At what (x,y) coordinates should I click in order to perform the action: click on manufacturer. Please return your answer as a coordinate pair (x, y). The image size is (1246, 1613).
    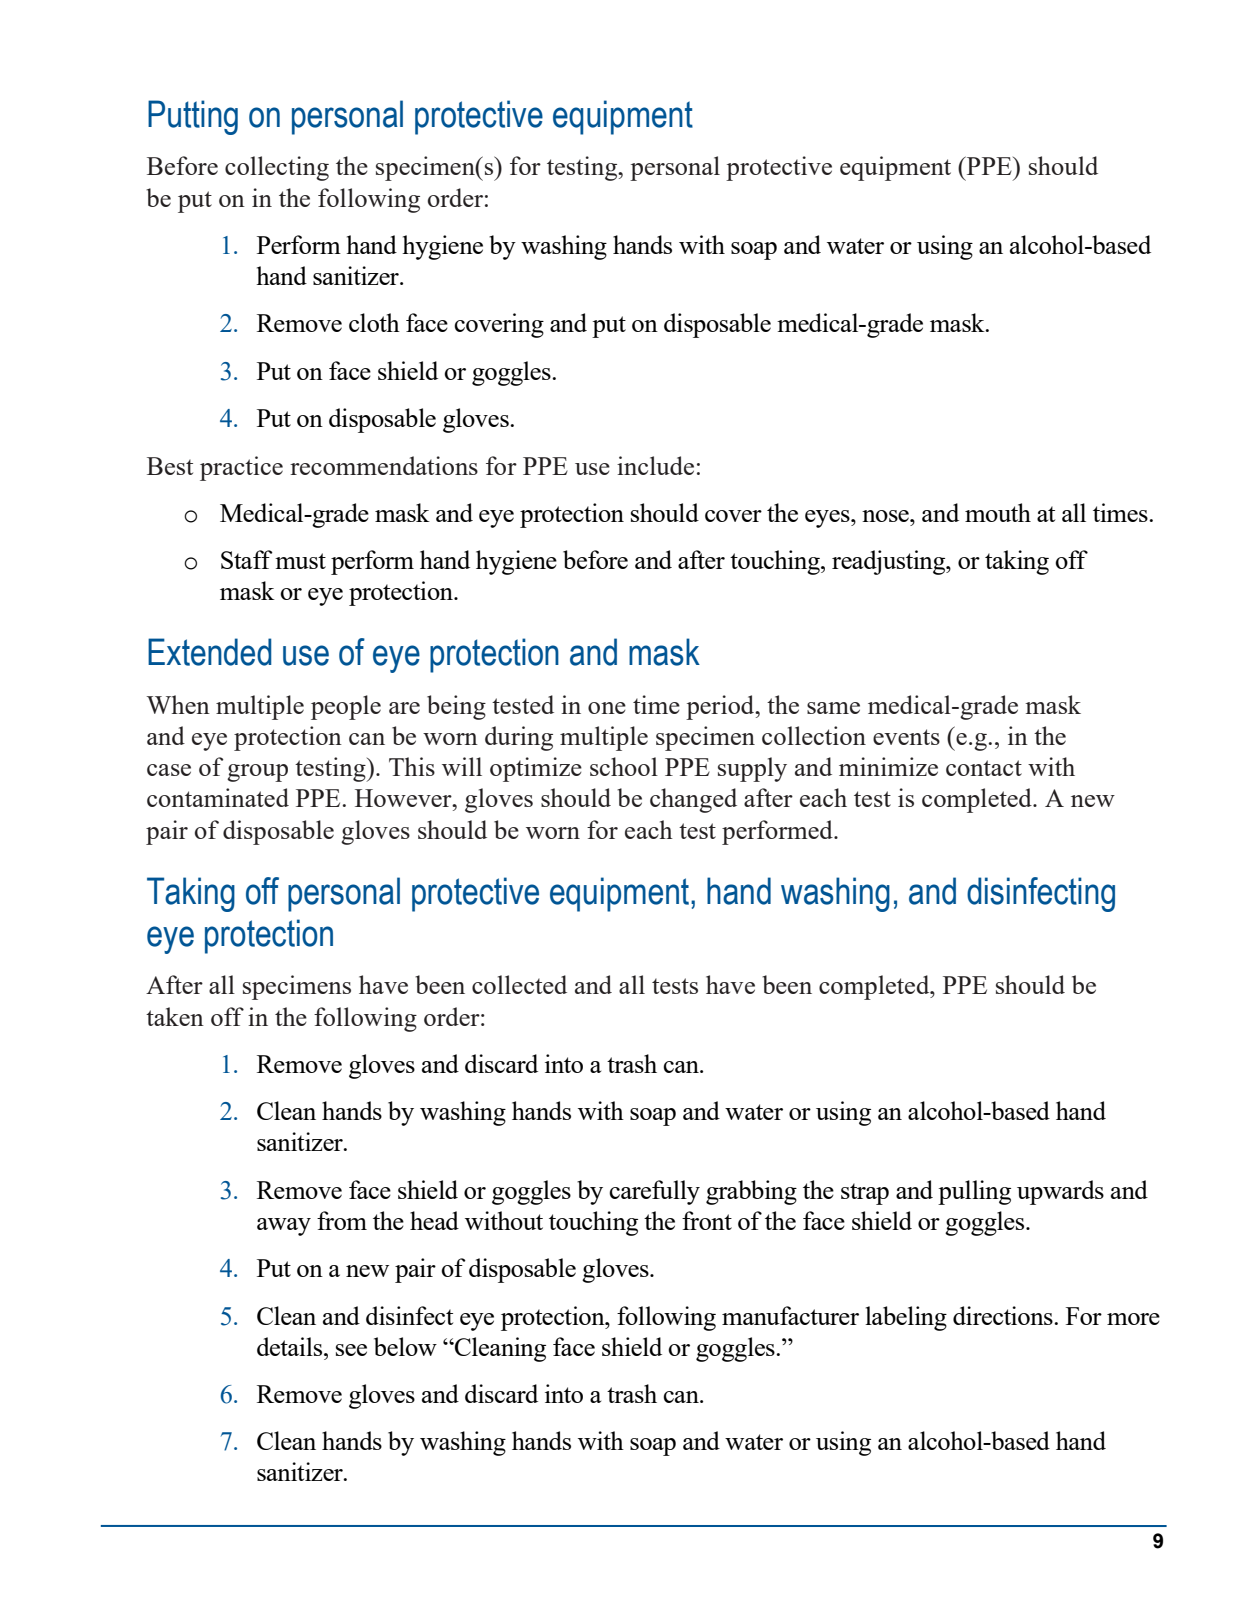
    Looking at the image, I should click on (790, 1315).
